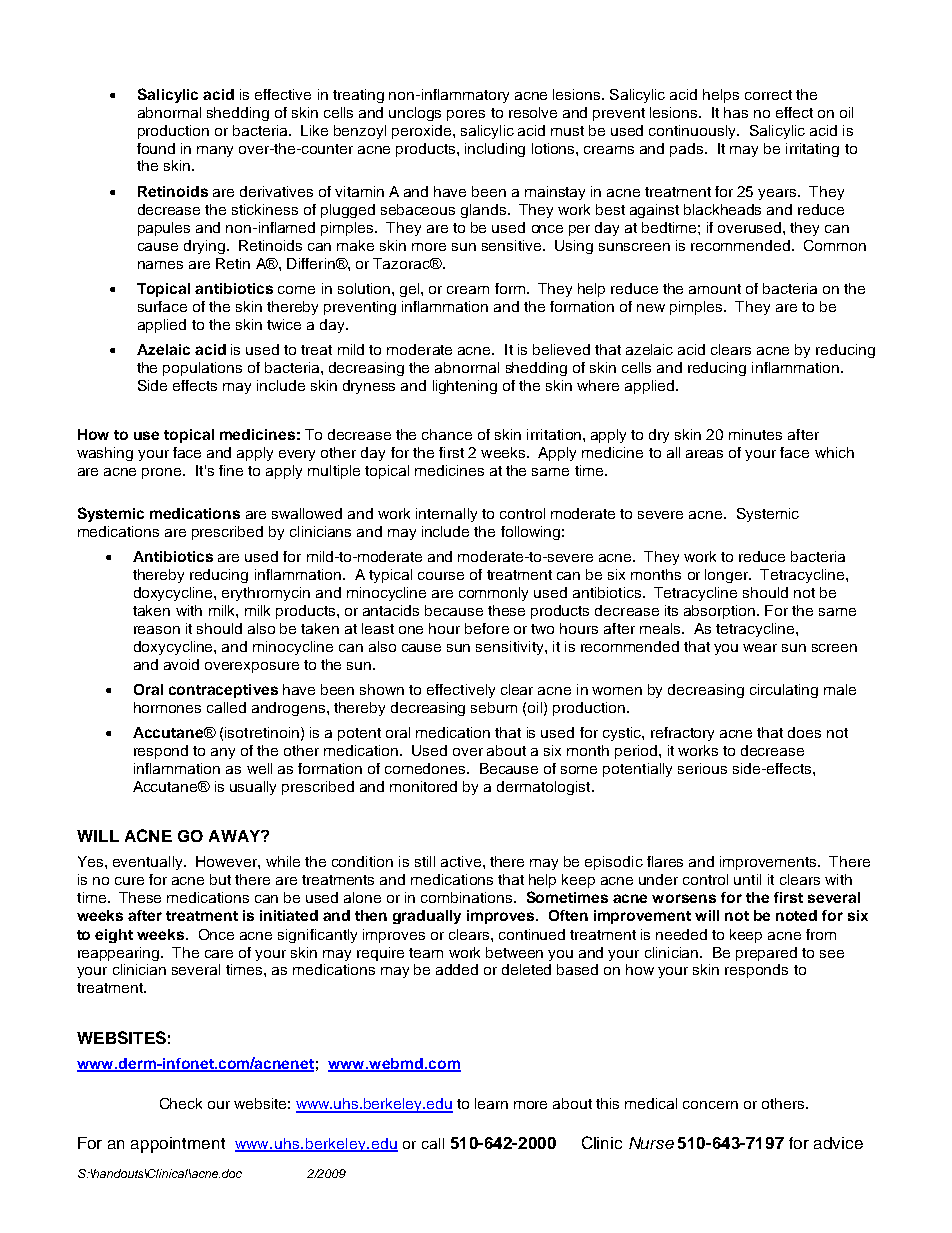 This screenshot has height=1233, width=952. I want to click on serious, so click(702, 768).
